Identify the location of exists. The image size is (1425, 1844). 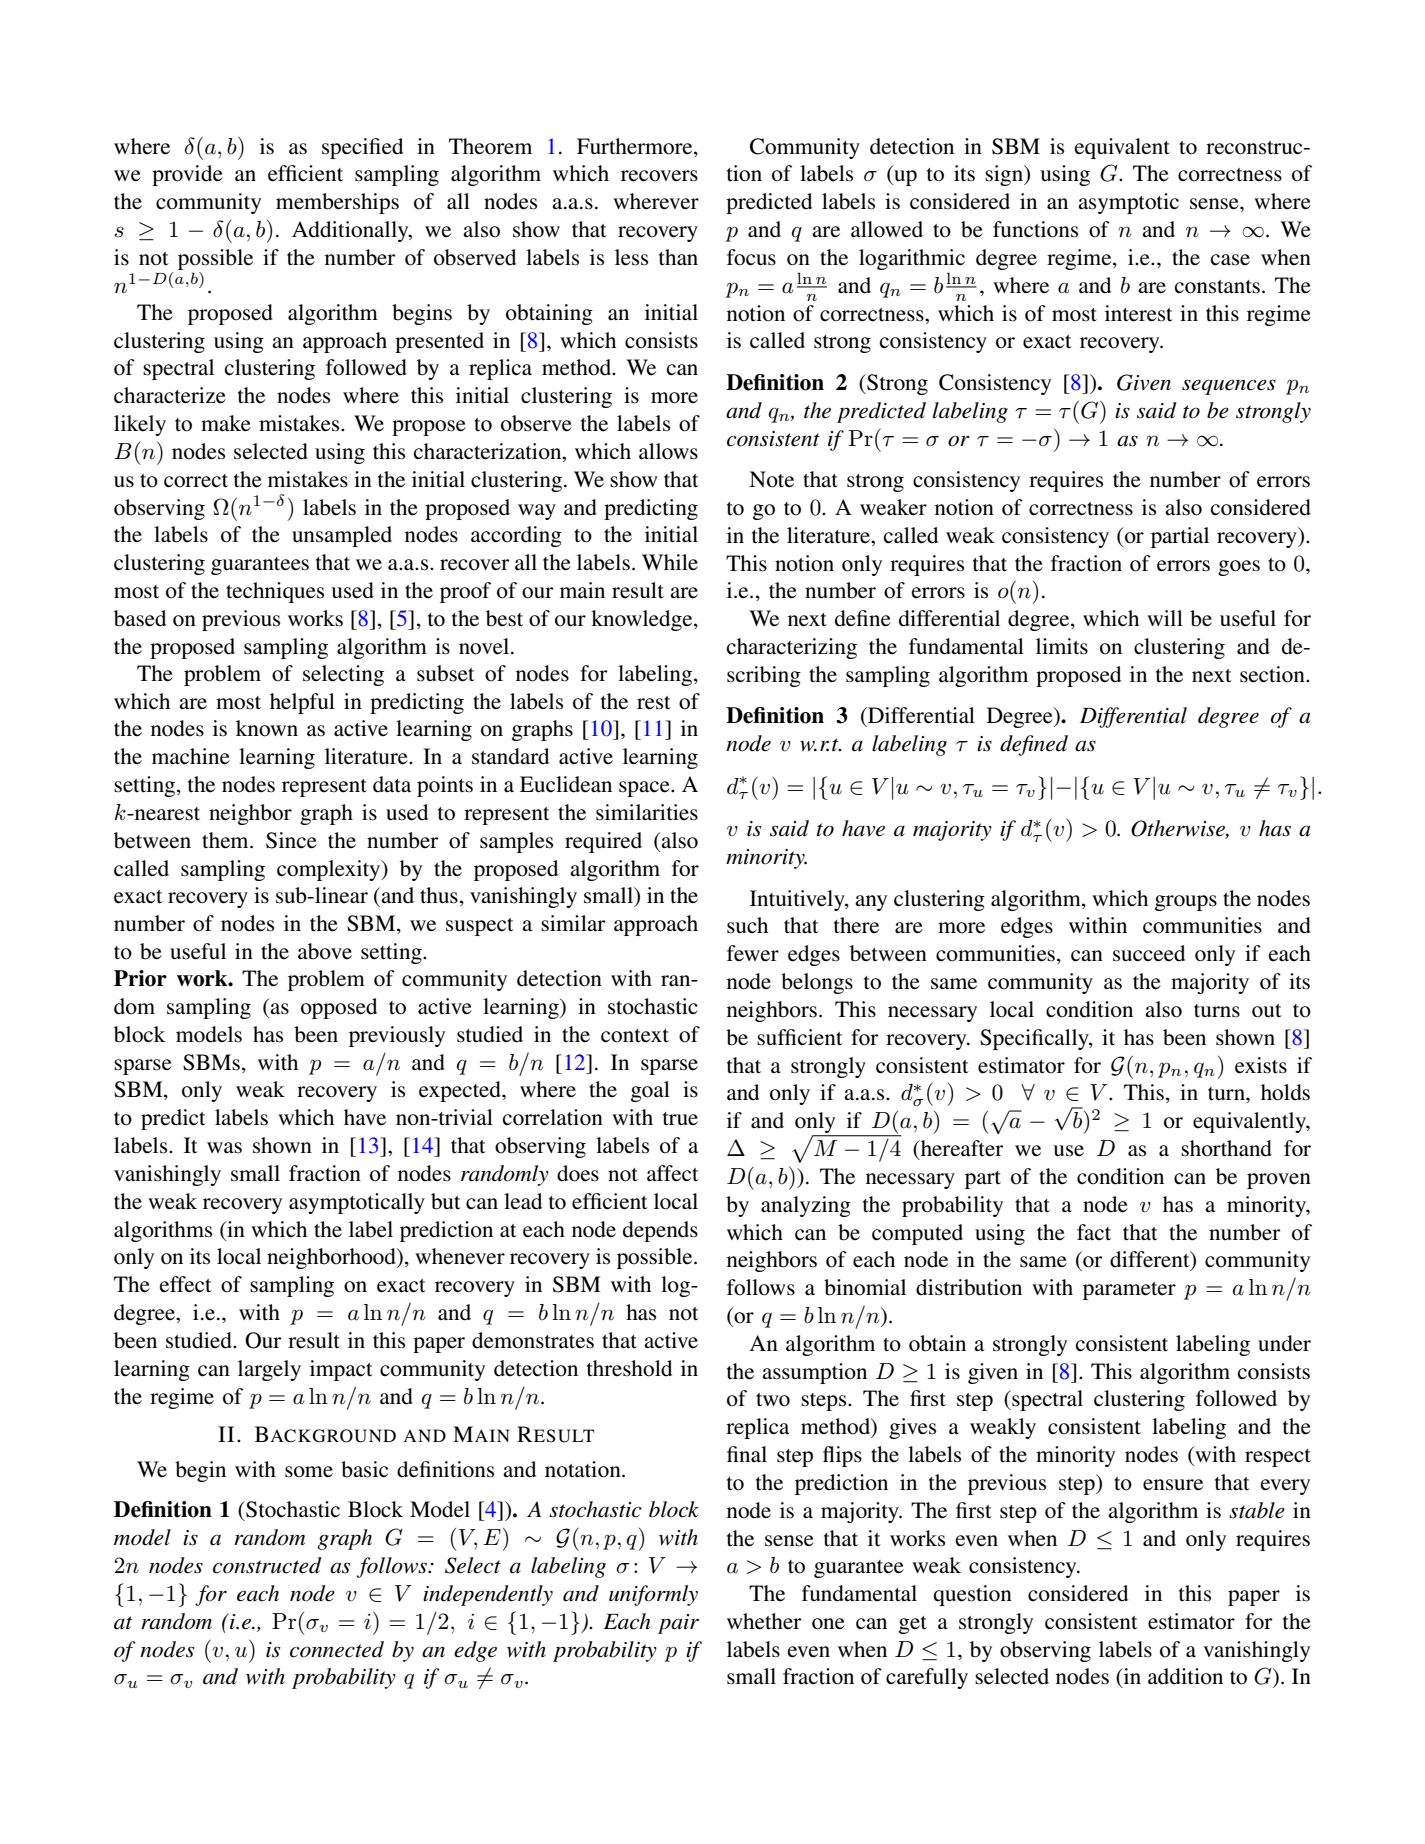
(1261, 1065).
